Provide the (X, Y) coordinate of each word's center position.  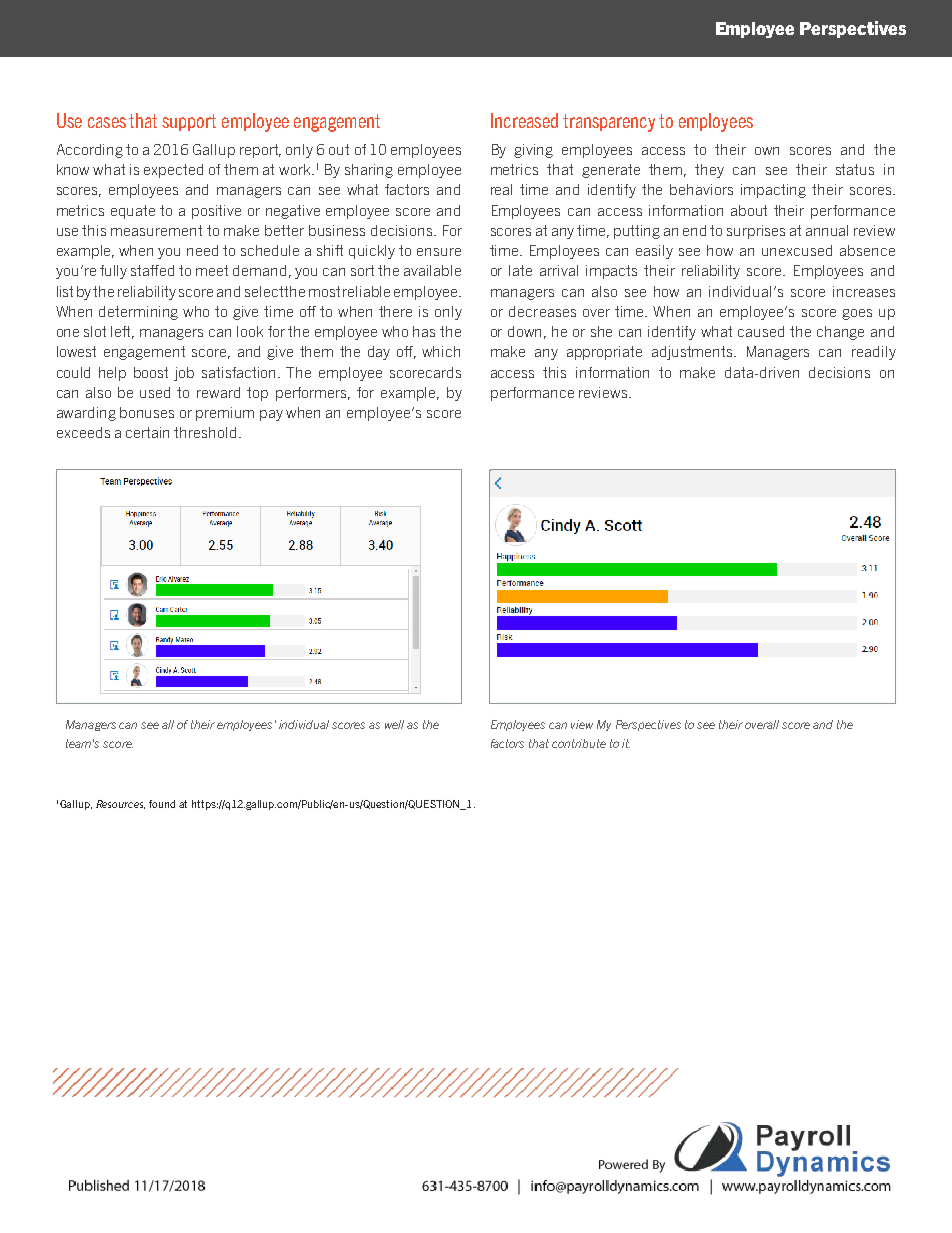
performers (313, 394)
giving (533, 151)
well (394, 724)
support (189, 122)
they (709, 171)
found (162, 804)
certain (147, 432)
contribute (579, 743)
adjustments (694, 353)
